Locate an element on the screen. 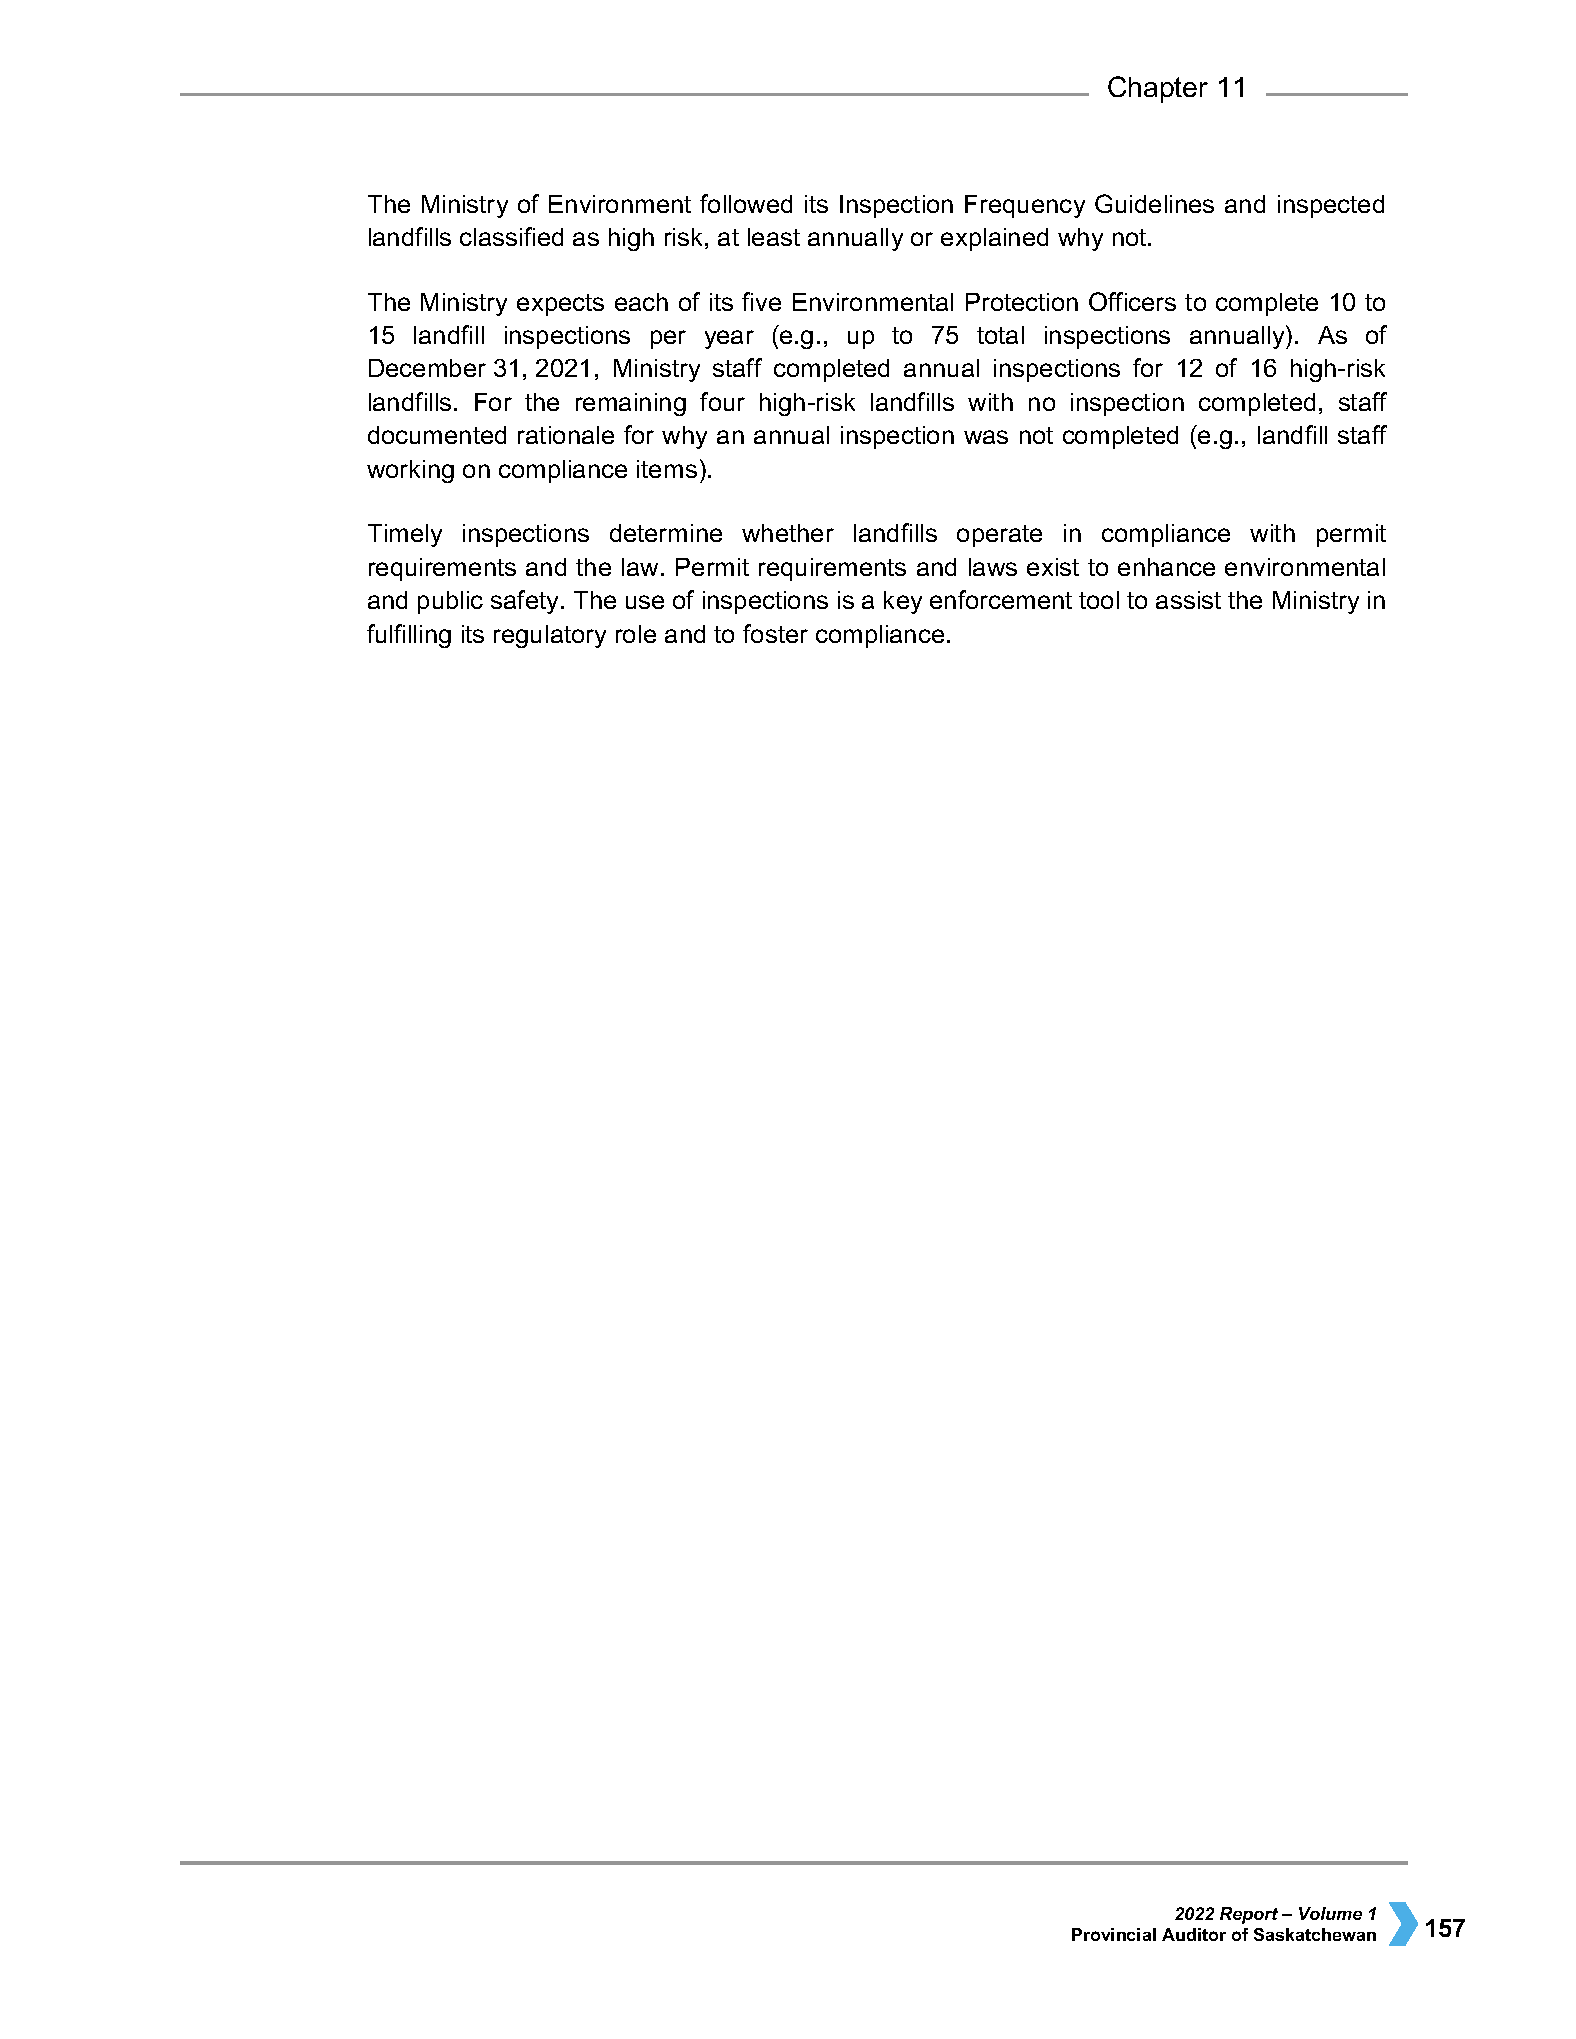 The image size is (1576, 2039). Provincial is located at coordinates (1114, 1934).
